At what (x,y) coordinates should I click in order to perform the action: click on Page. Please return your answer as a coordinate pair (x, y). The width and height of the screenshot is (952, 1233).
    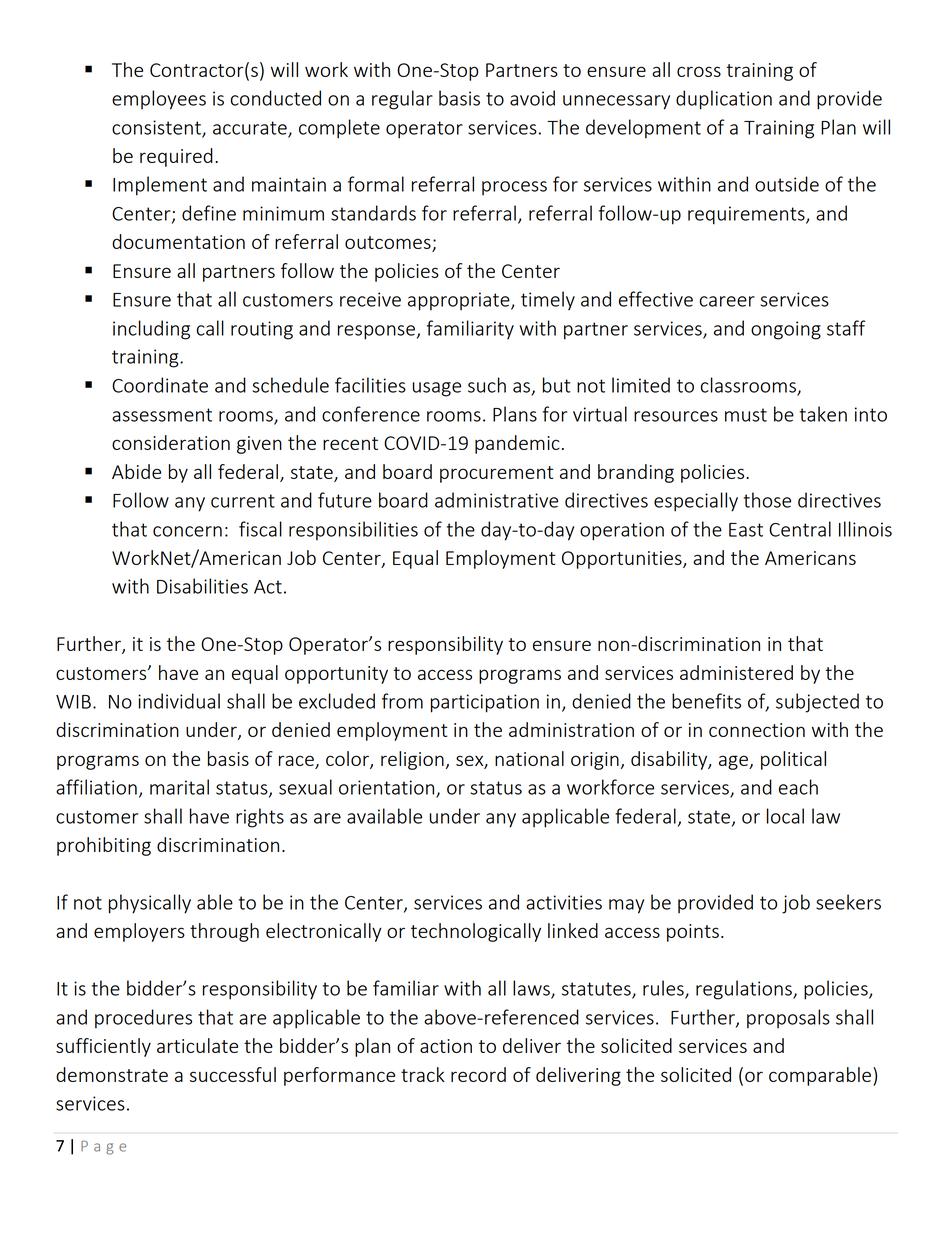
    Looking at the image, I should click on (103, 1148).
